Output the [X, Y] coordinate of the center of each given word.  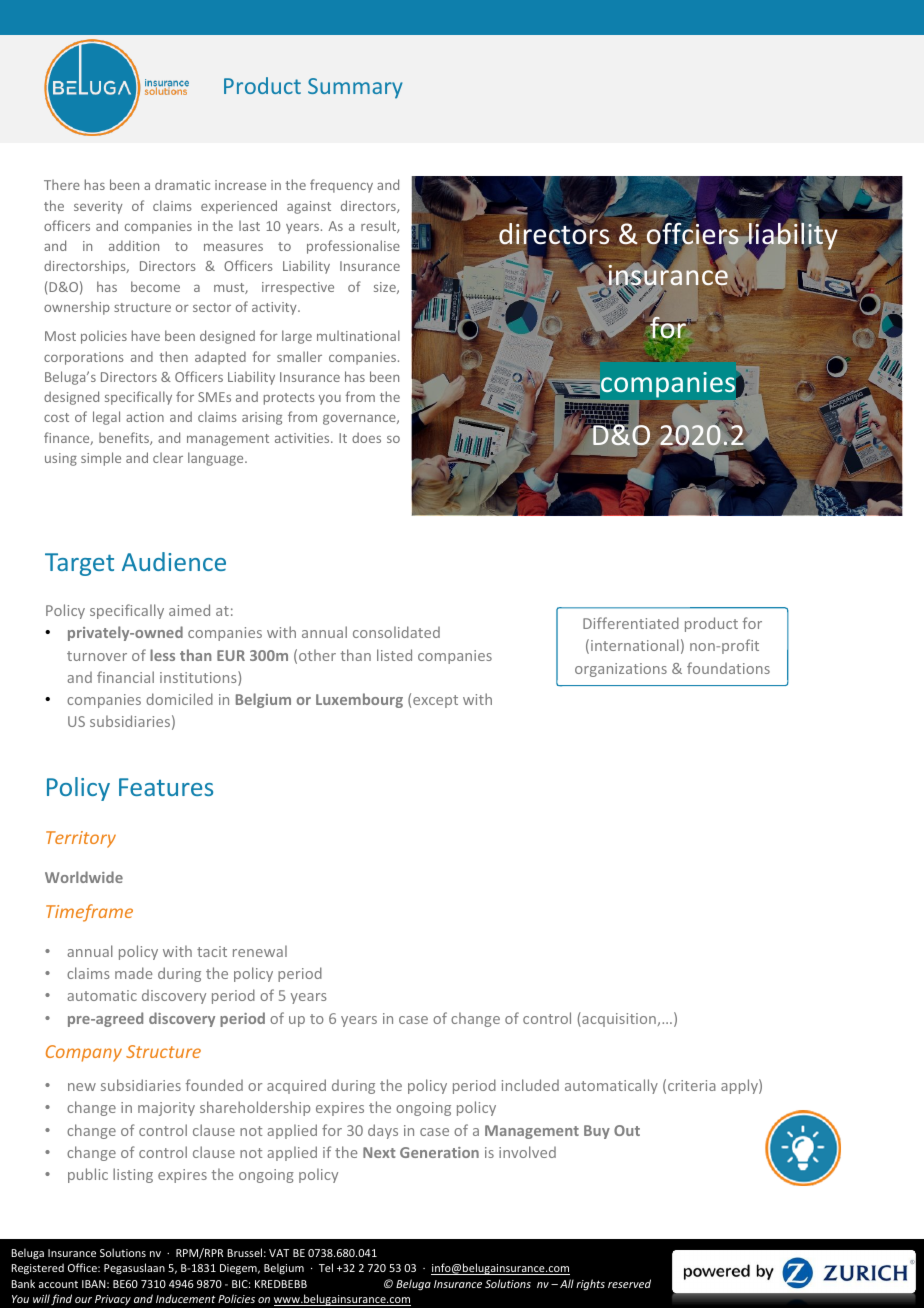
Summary [355, 88]
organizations [621, 670]
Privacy [113, 1300]
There [62, 184]
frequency [341, 186]
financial [125, 677]
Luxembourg [359, 700]
